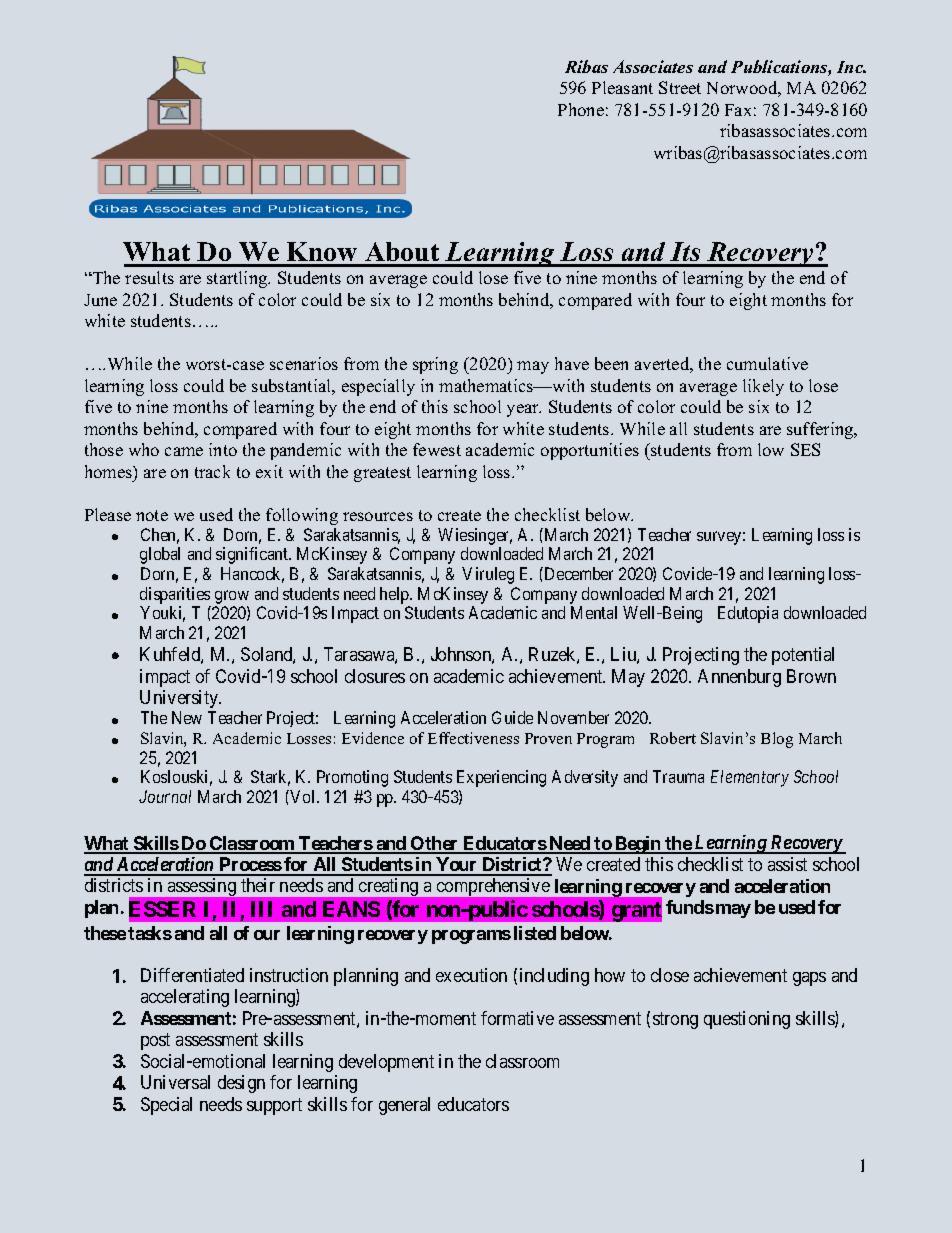  Describe the element at coordinates (395, 595) in the page. I see `help` at that location.
